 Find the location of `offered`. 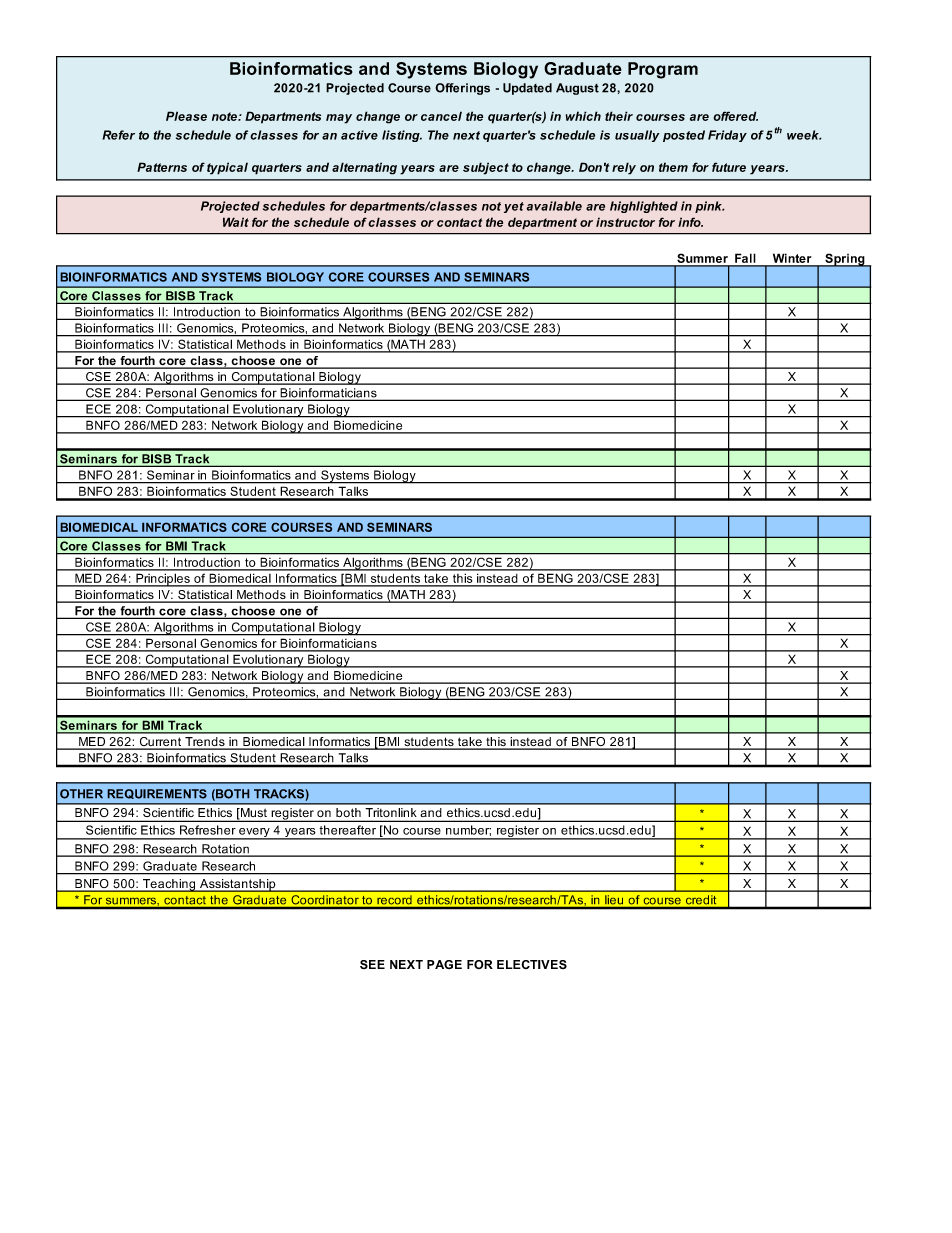

offered is located at coordinates (735, 116).
